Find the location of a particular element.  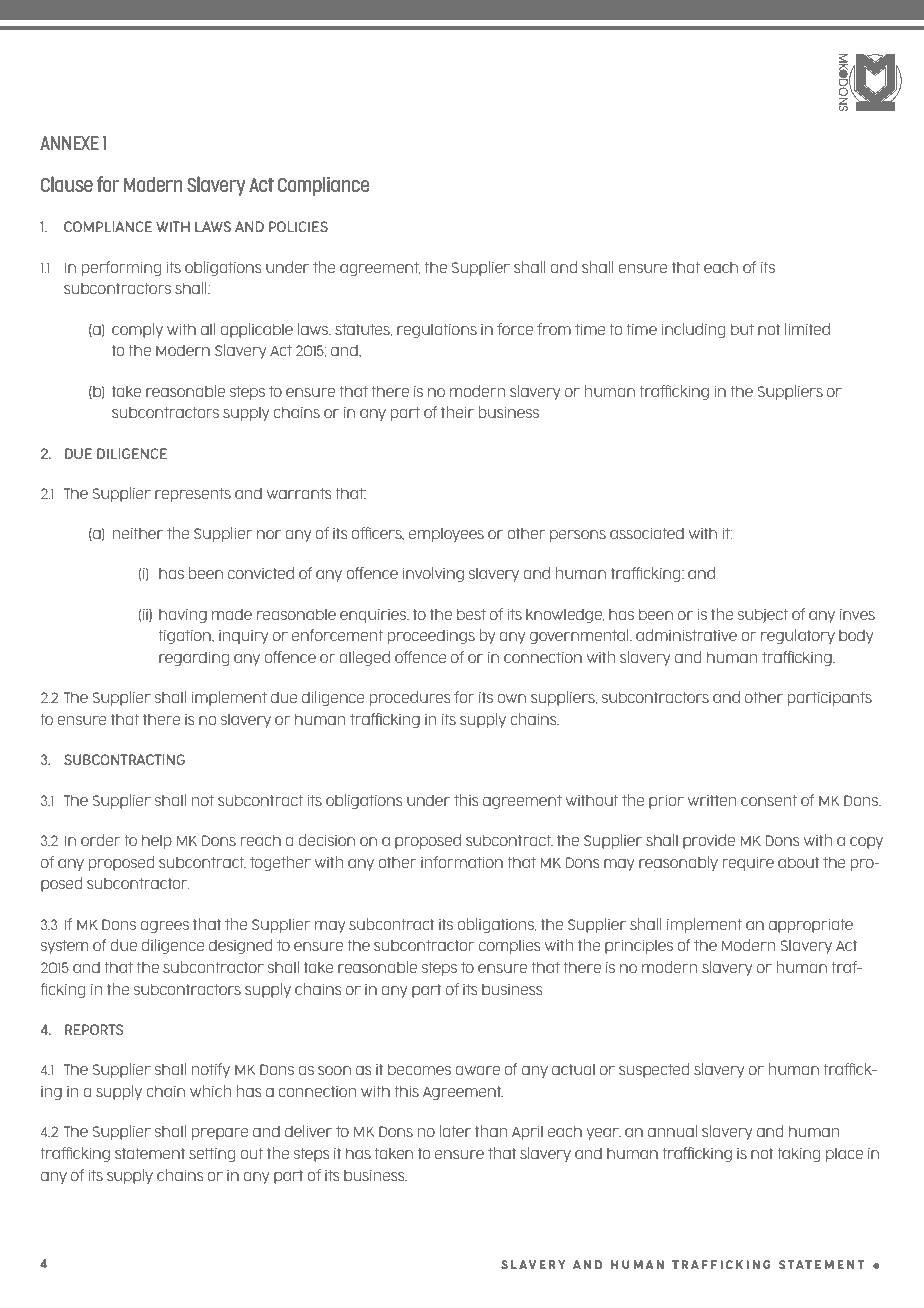

prepare is located at coordinates (220, 1134).
